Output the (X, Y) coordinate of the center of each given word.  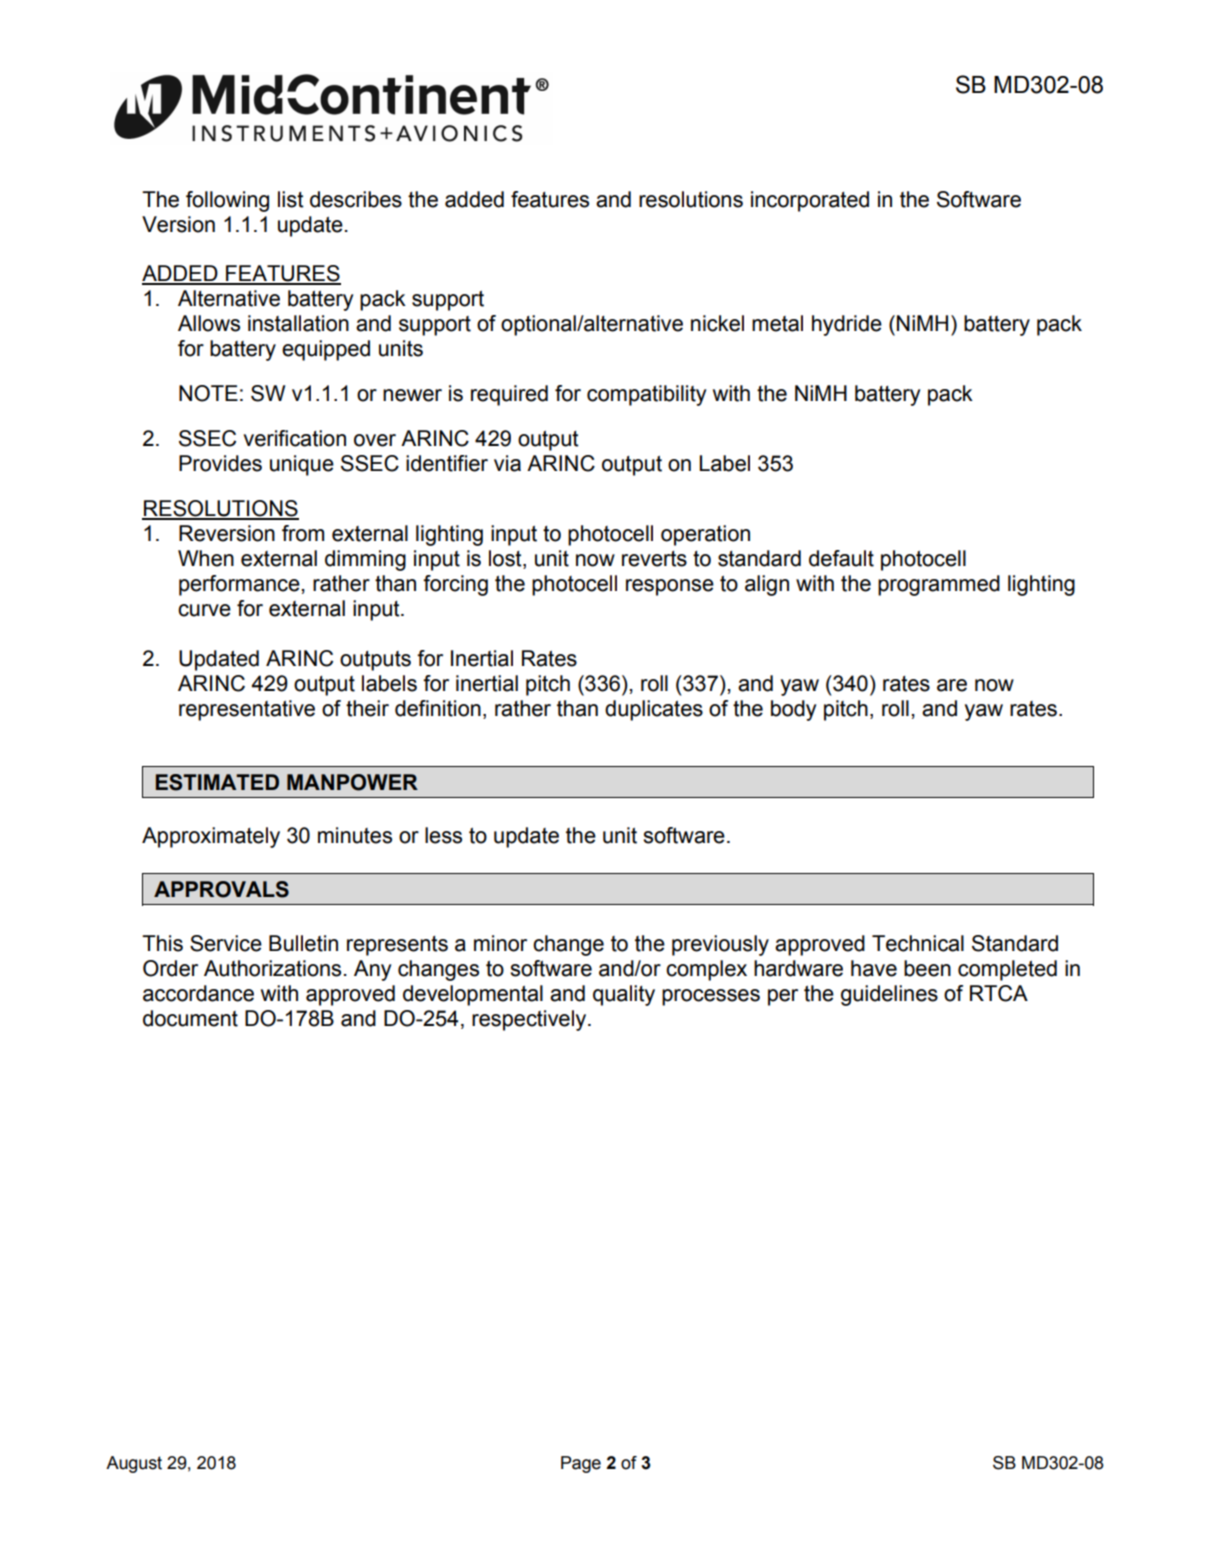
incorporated (810, 201)
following (227, 201)
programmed (939, 585)
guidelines (889, 995)
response (670, 587)
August (134, 1464)
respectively (530, 1020)
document (190, 1018)
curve (204, 610)
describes (356, 199)
